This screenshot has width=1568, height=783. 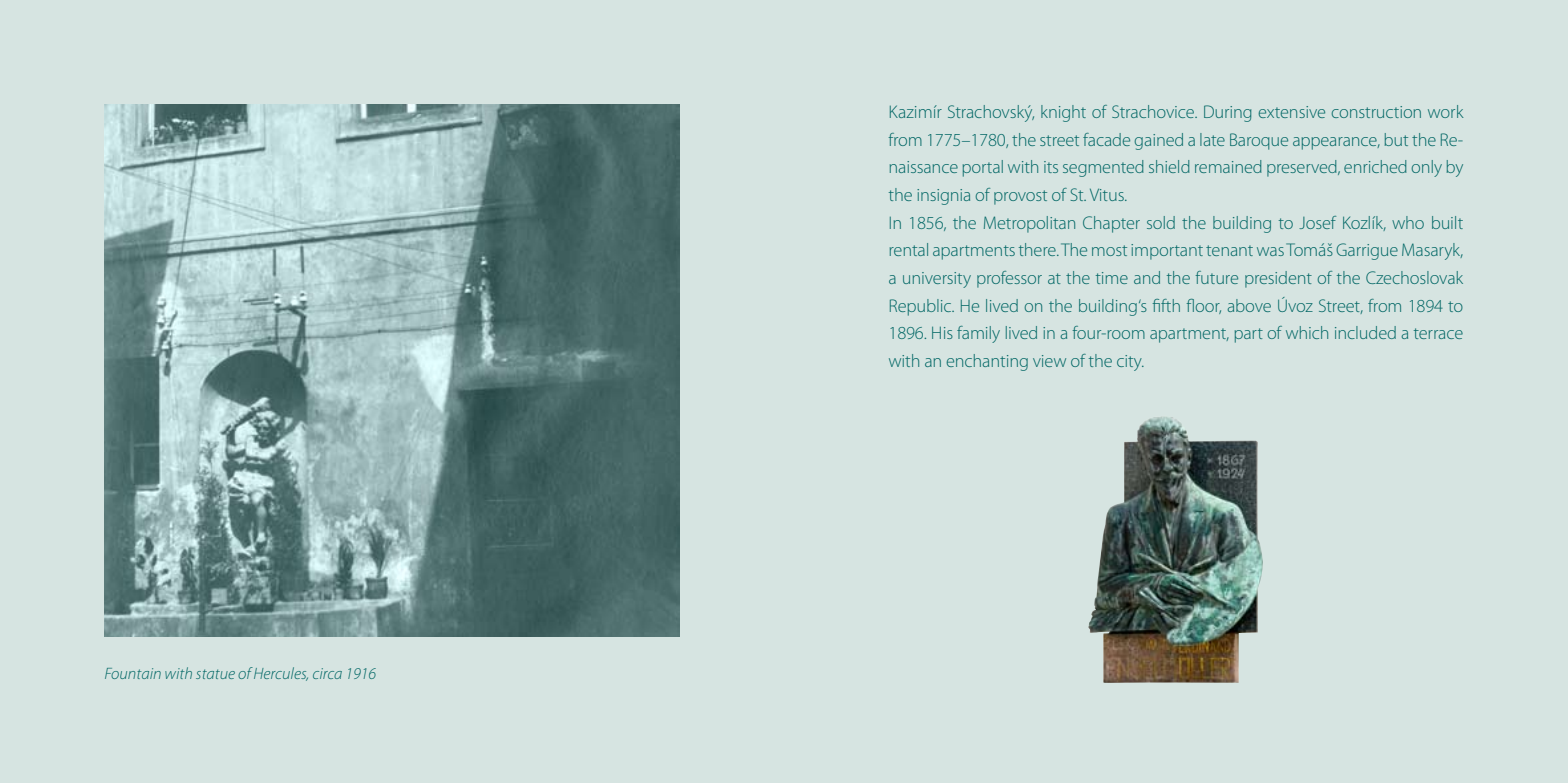 I want to click on insignia, so click(x=943, y=197).
